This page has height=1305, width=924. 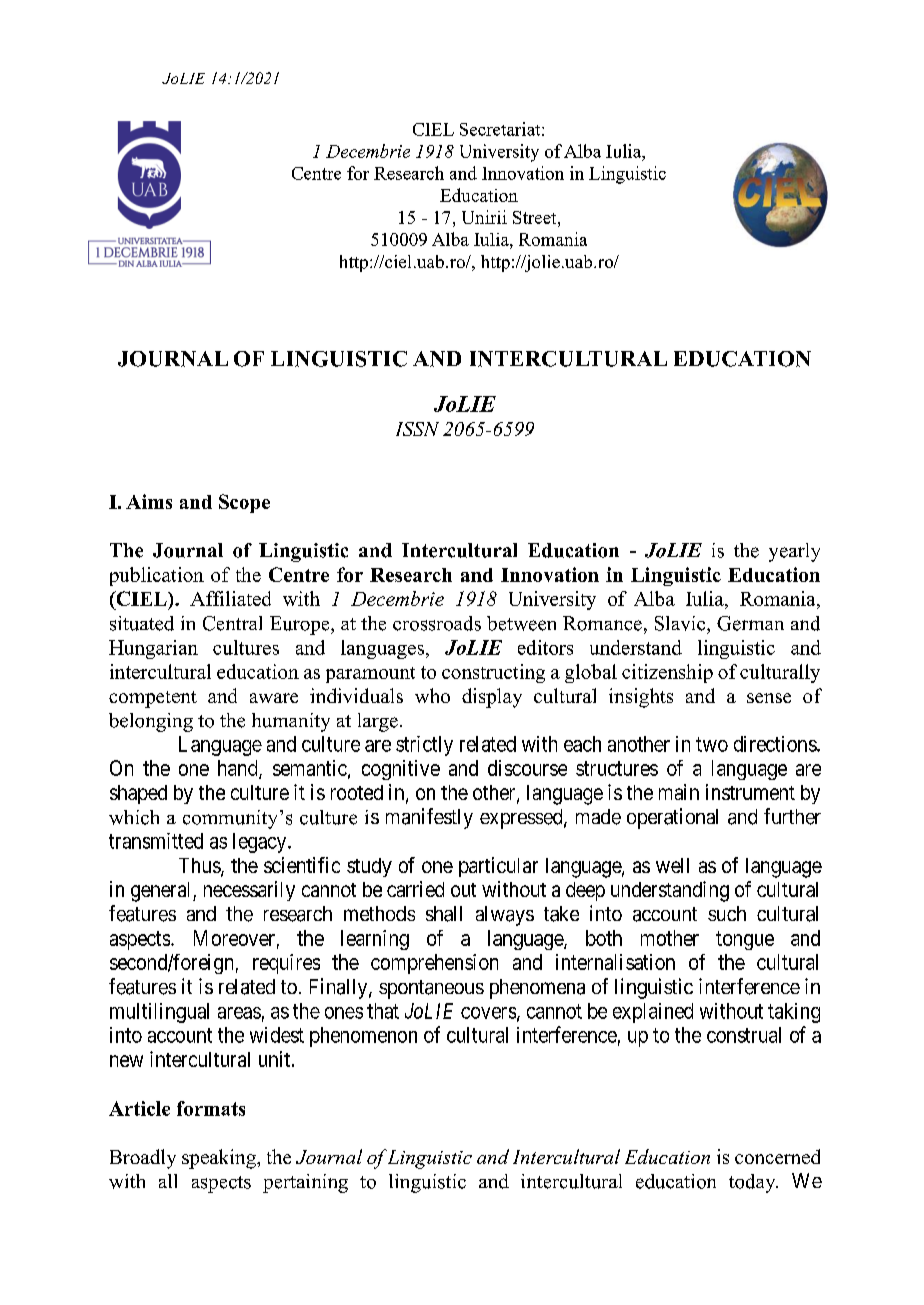 What do you see at coordinates (153, 699) in the page?
I see `competent` at bounding box center [153, 699].
